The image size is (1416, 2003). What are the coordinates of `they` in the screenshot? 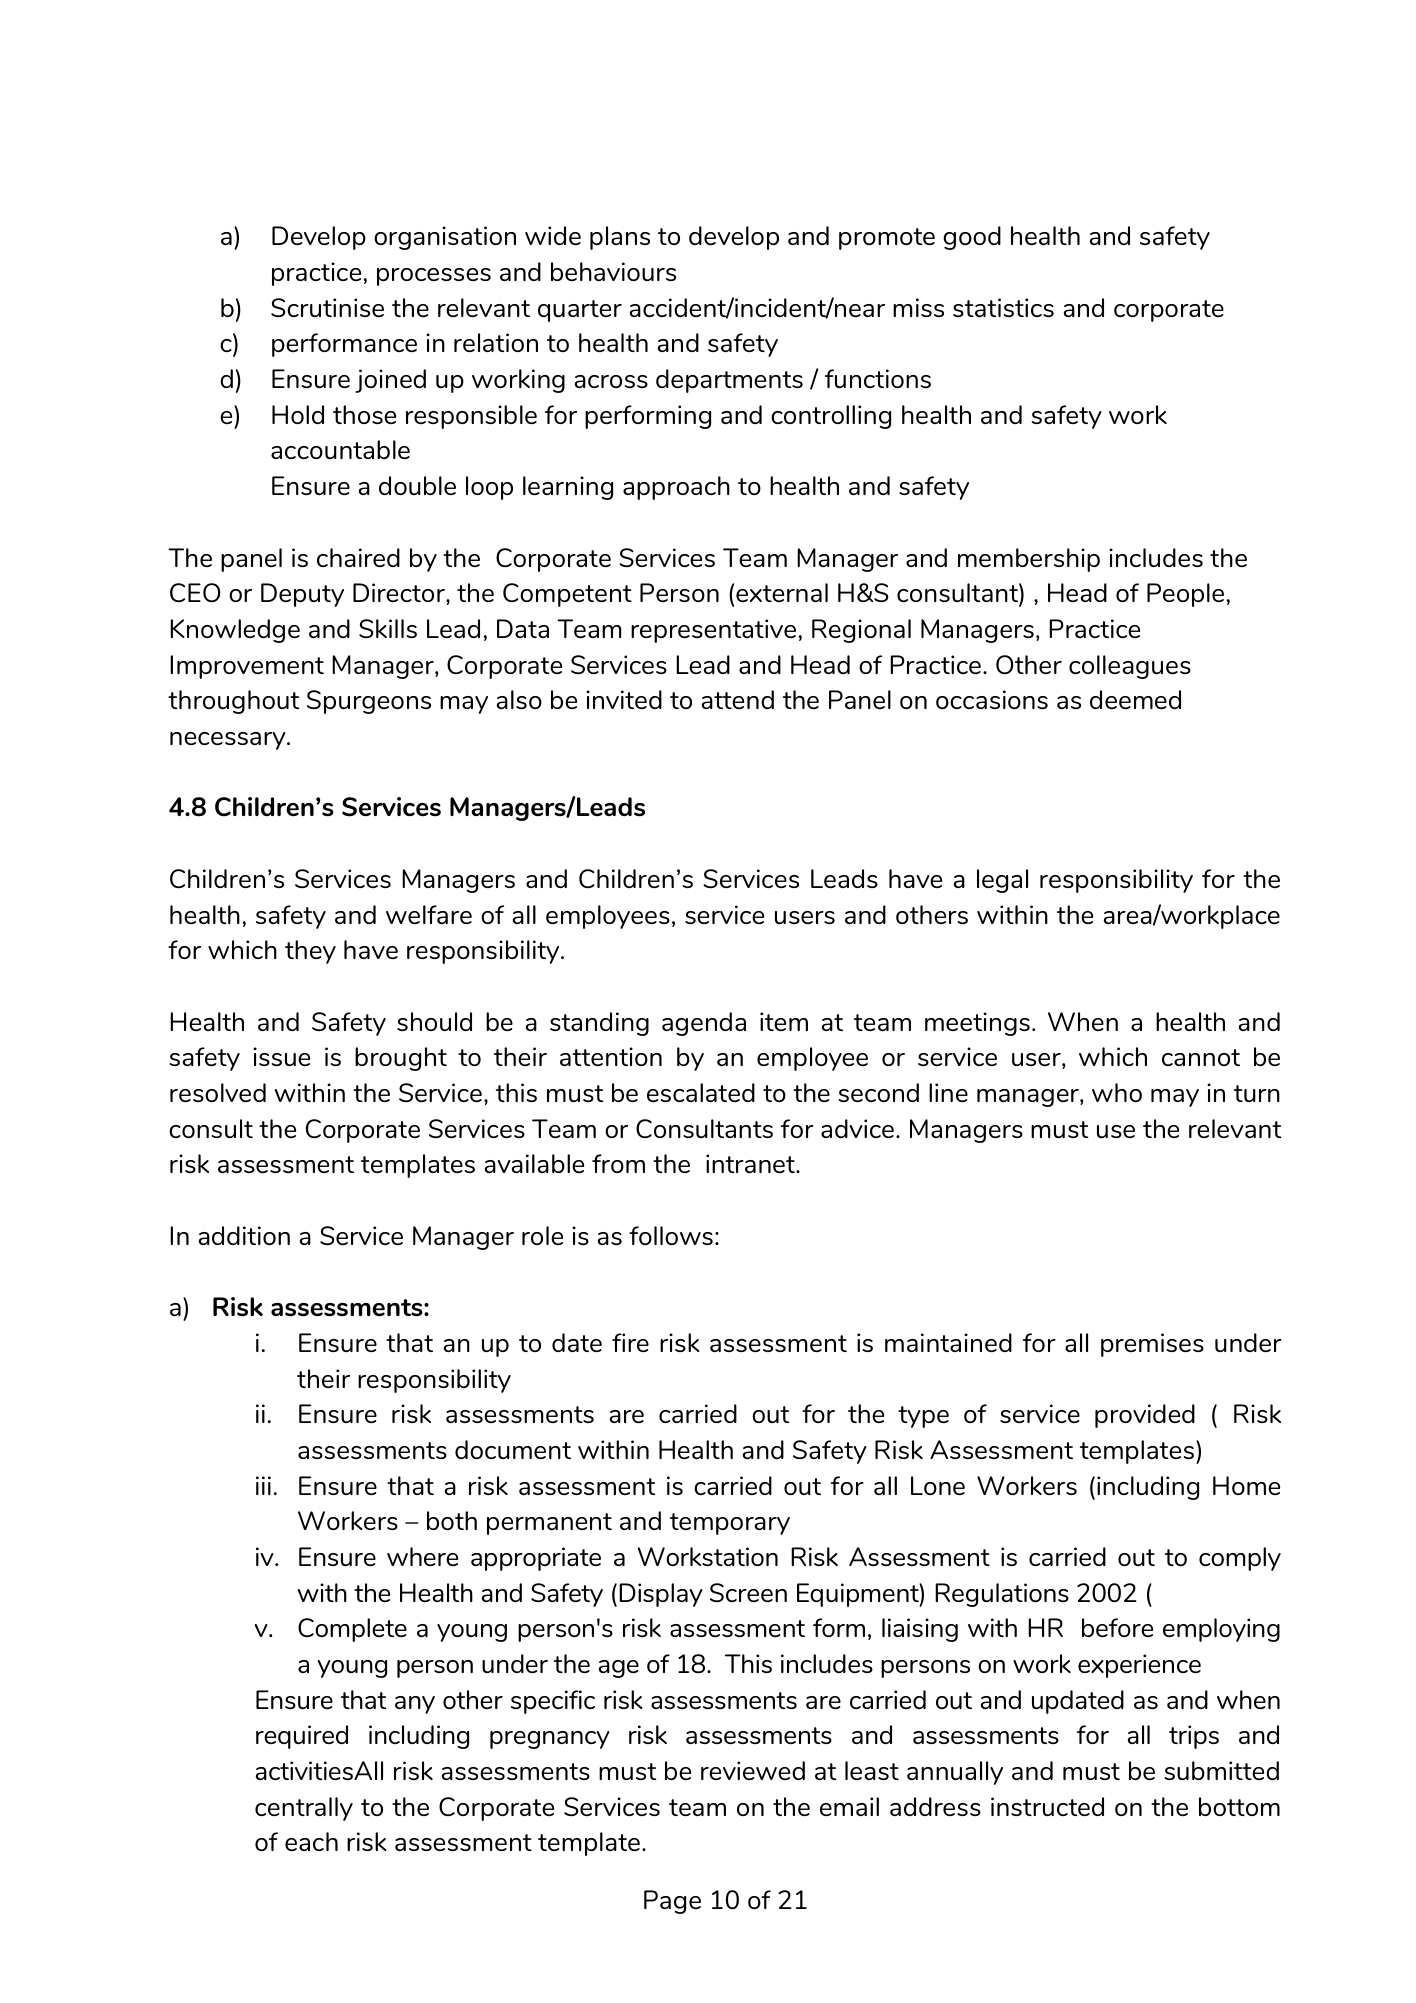 It's located at (310, 952).
